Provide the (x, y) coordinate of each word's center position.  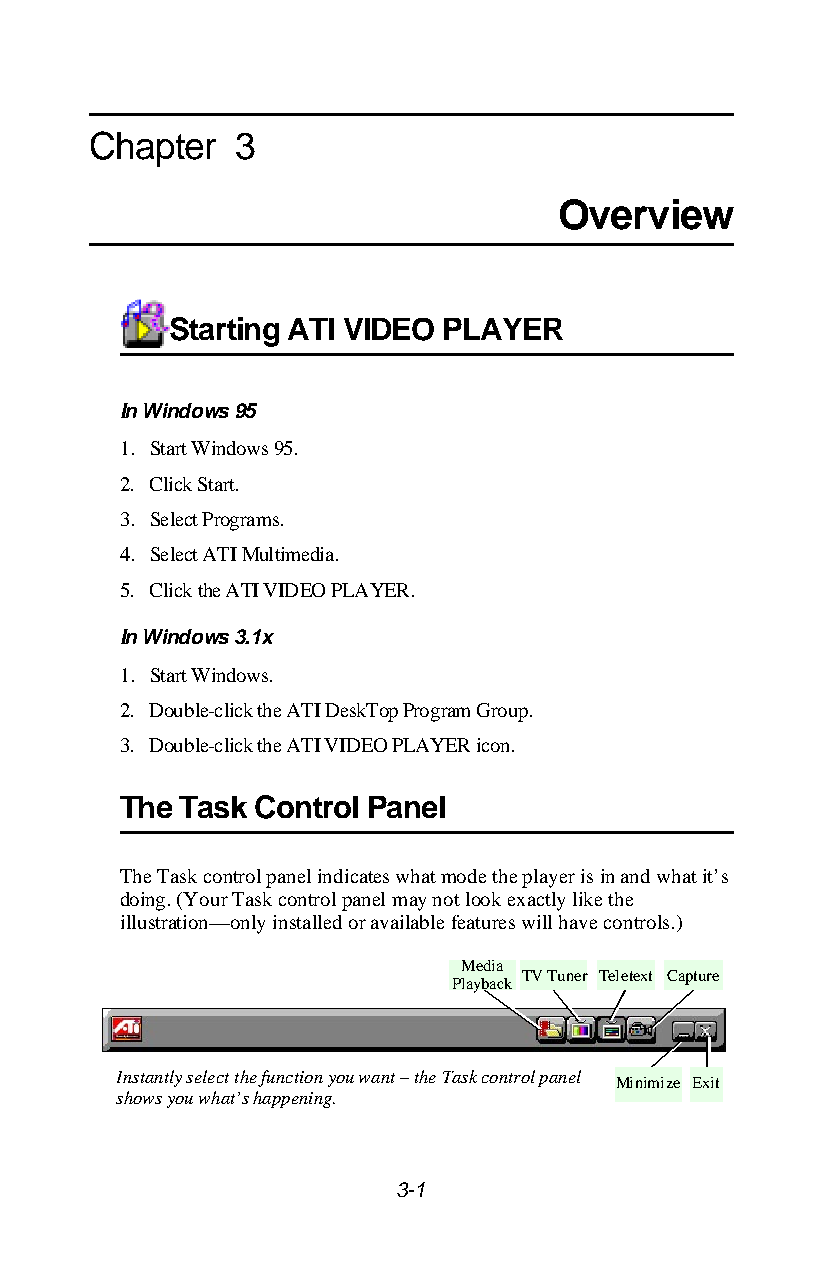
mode (463, 876)
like (587, 899)
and (635, 876)
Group (502, 712)
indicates (353, 876)
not (446, 900)
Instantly (149, 1078)
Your (205, 899)
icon (493, 745)
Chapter (153, 149)
